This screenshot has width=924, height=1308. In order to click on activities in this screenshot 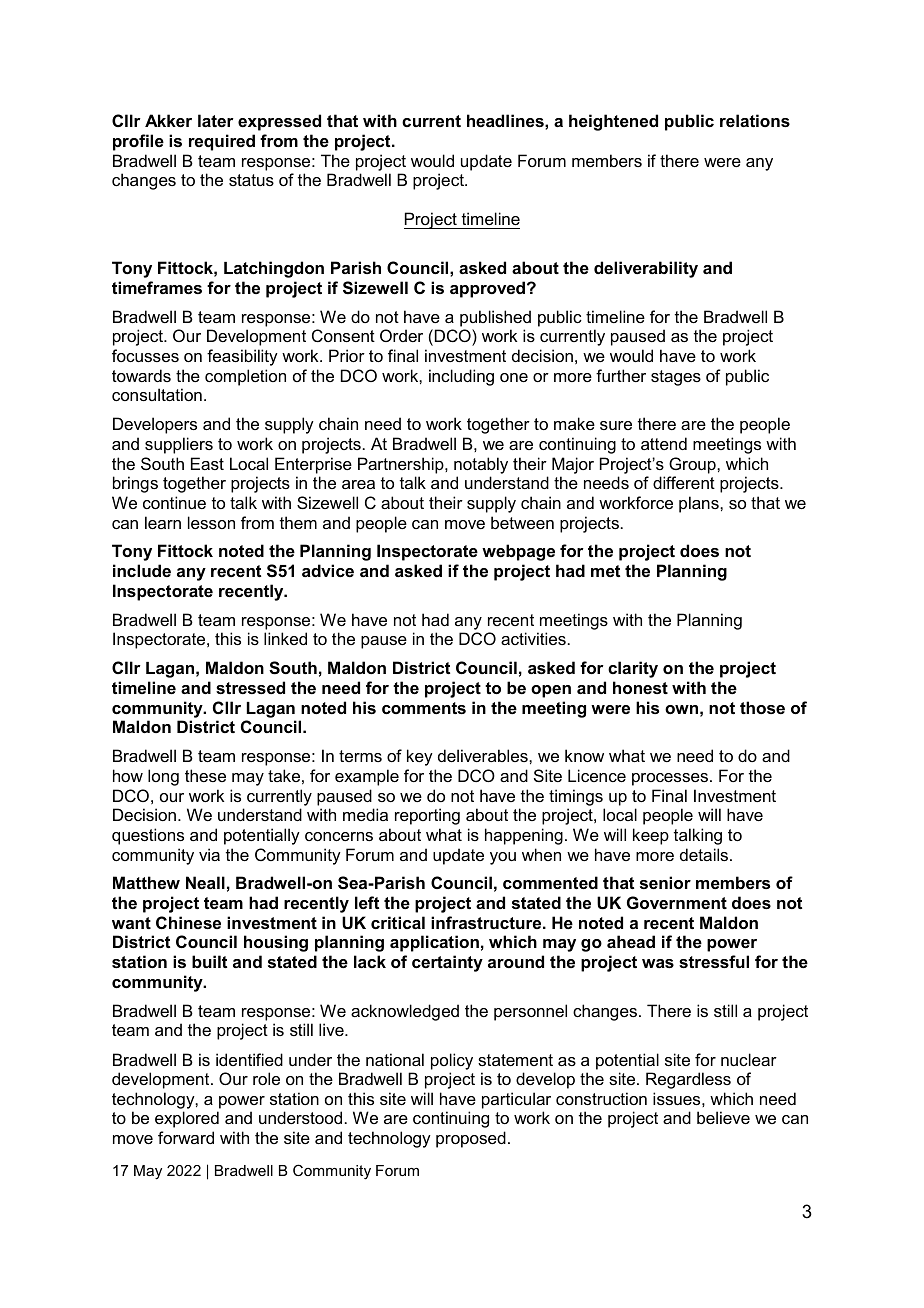, I will do `click(533, 638)`.
